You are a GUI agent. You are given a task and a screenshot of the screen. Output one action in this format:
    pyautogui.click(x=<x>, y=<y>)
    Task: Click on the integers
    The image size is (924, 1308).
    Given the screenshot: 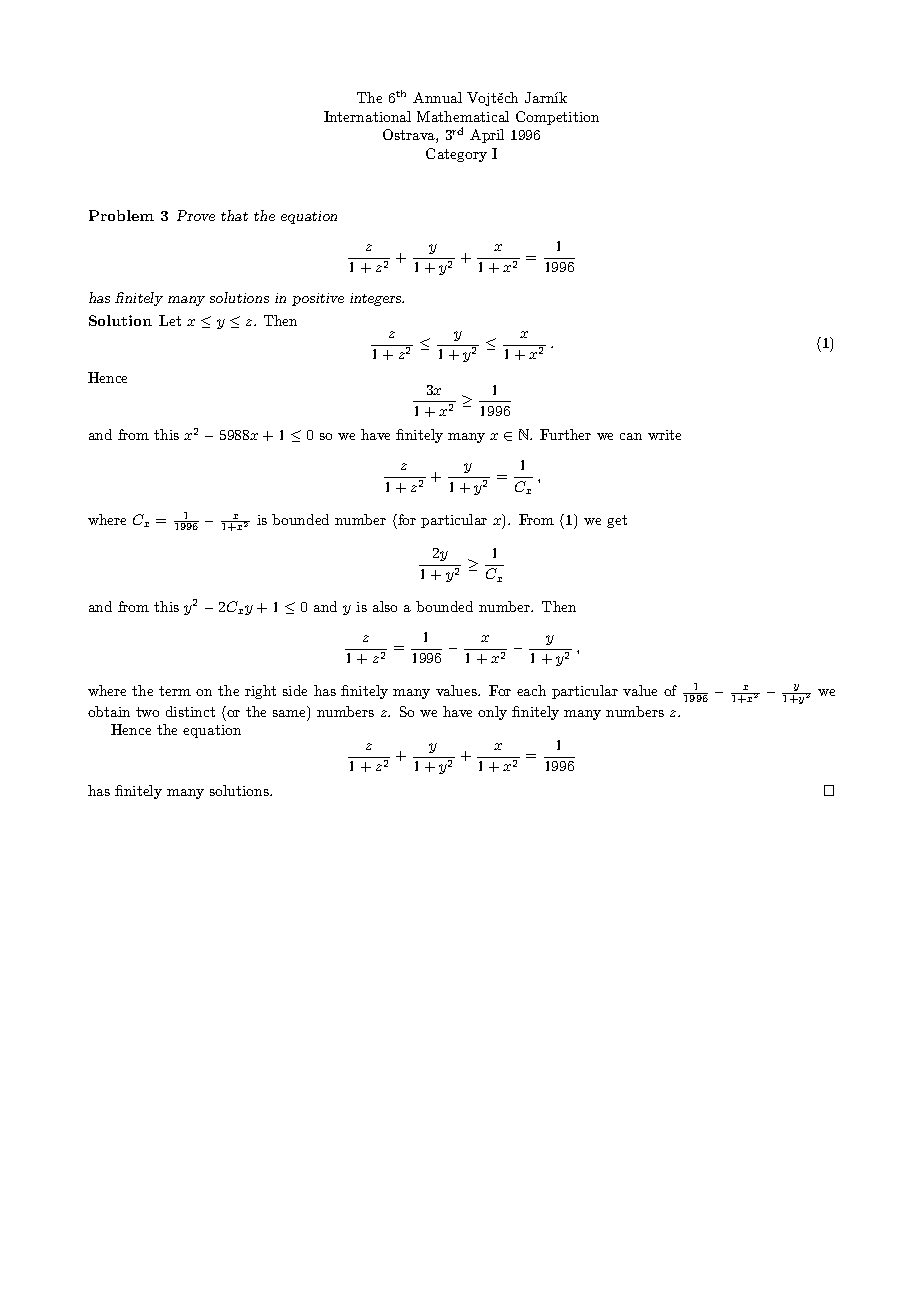 What is the action you would take?
    pyautogui.click(x=377, y=299)
